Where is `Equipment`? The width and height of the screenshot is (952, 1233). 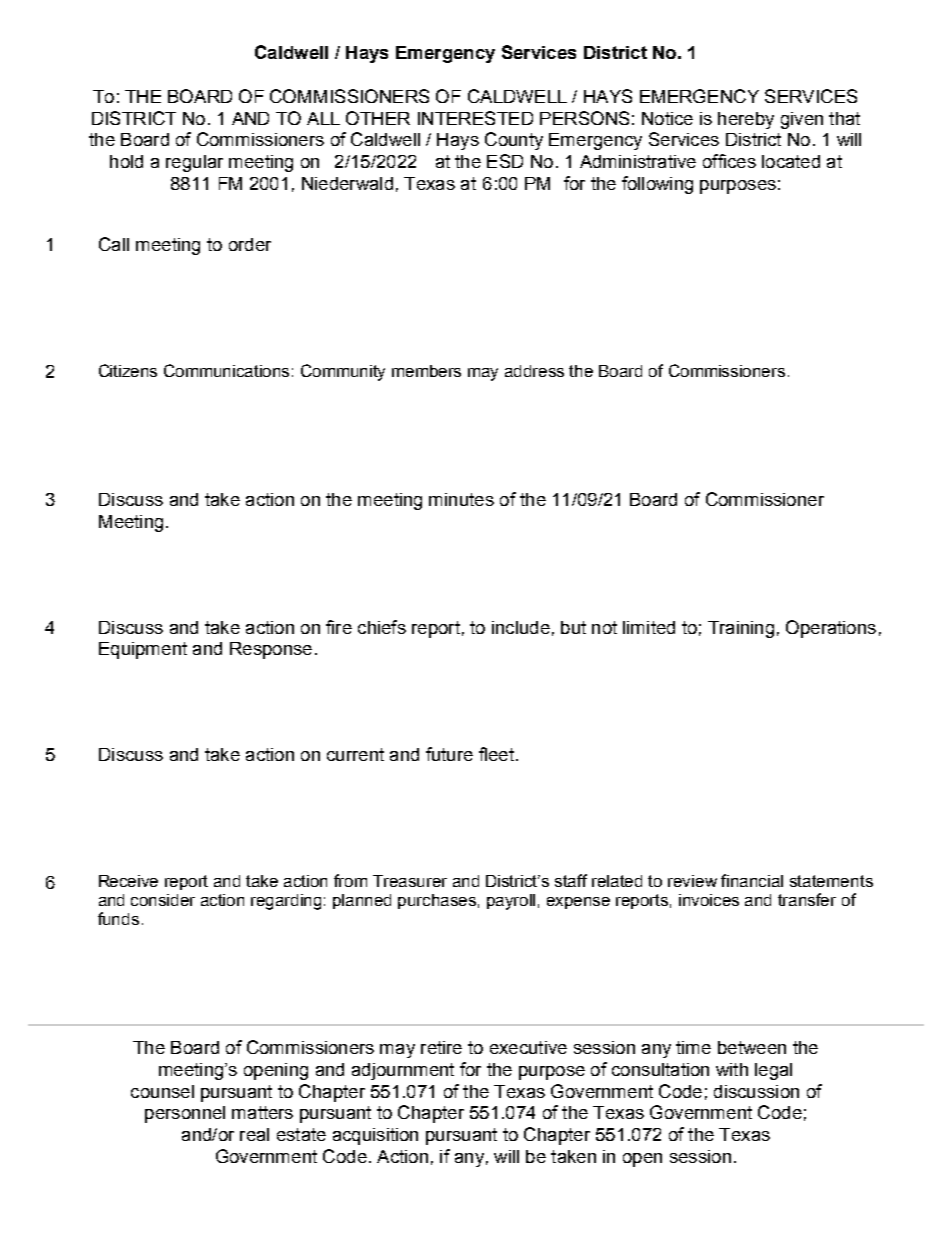 Equipment is located at coordinates (143, 650).
